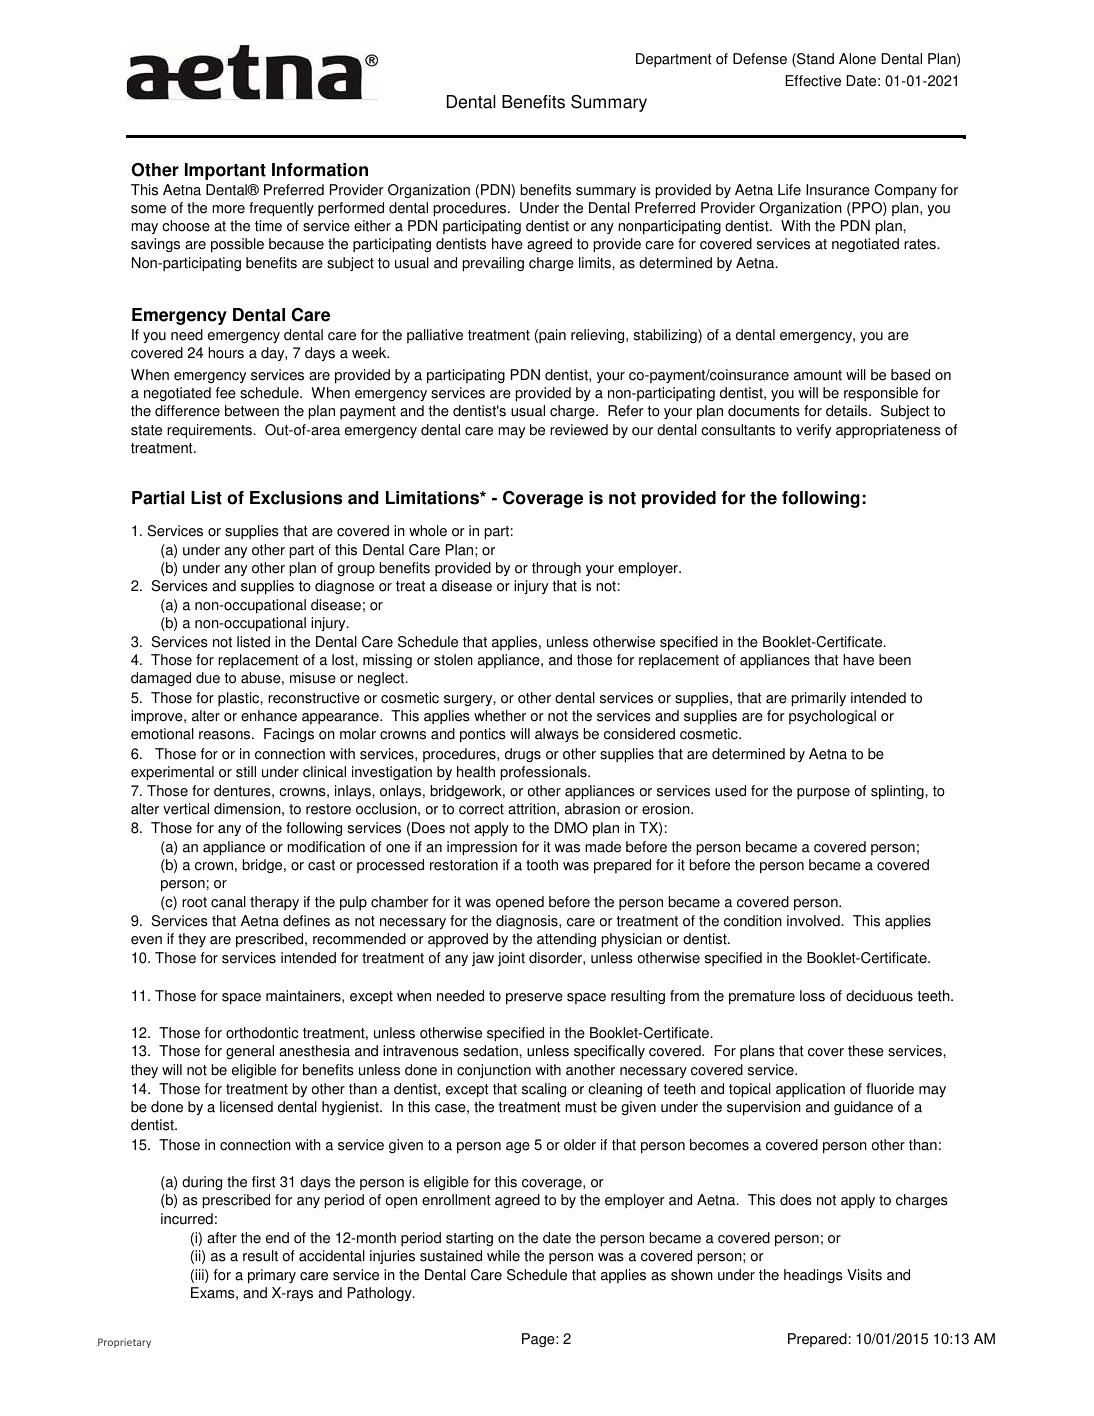 Image resolution: width=1094 pixels, height=1416 pixels. What do you see at coordinates (228, 902) in the screenshot?
I see `canal` at bounding box center [228, 902].
